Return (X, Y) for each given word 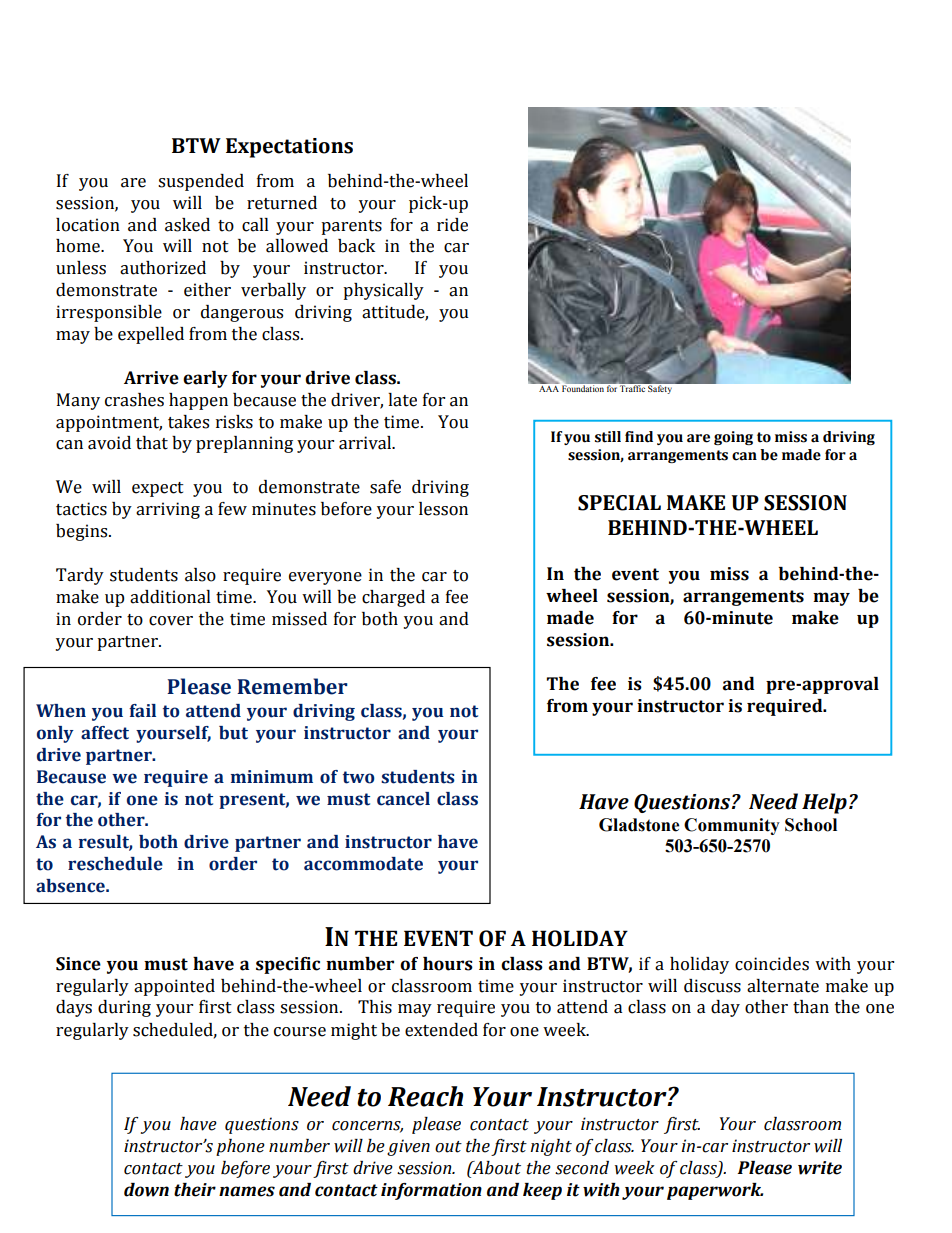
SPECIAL (619, 503)
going (733, 438)
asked (187, 225)
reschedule (115, 864)
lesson (443, 509)
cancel (403, 799)
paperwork (715, 1191)
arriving (168, 510)
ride (452, 225)
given (408, 1147)
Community (732, 826)
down (146, 1190)
